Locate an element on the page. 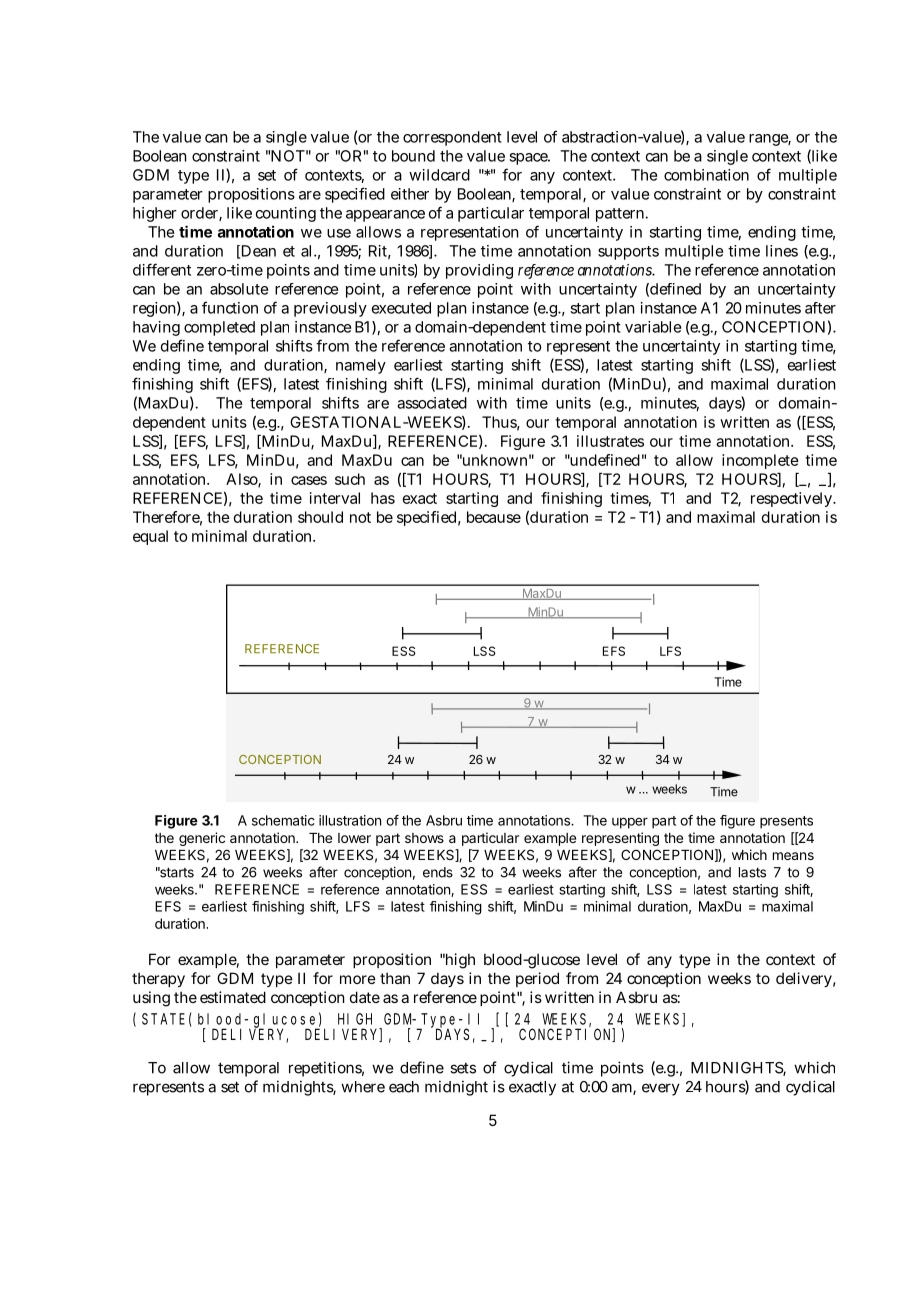 This document has width=924, height=1308. shows is located at coordinates (424, 838).
